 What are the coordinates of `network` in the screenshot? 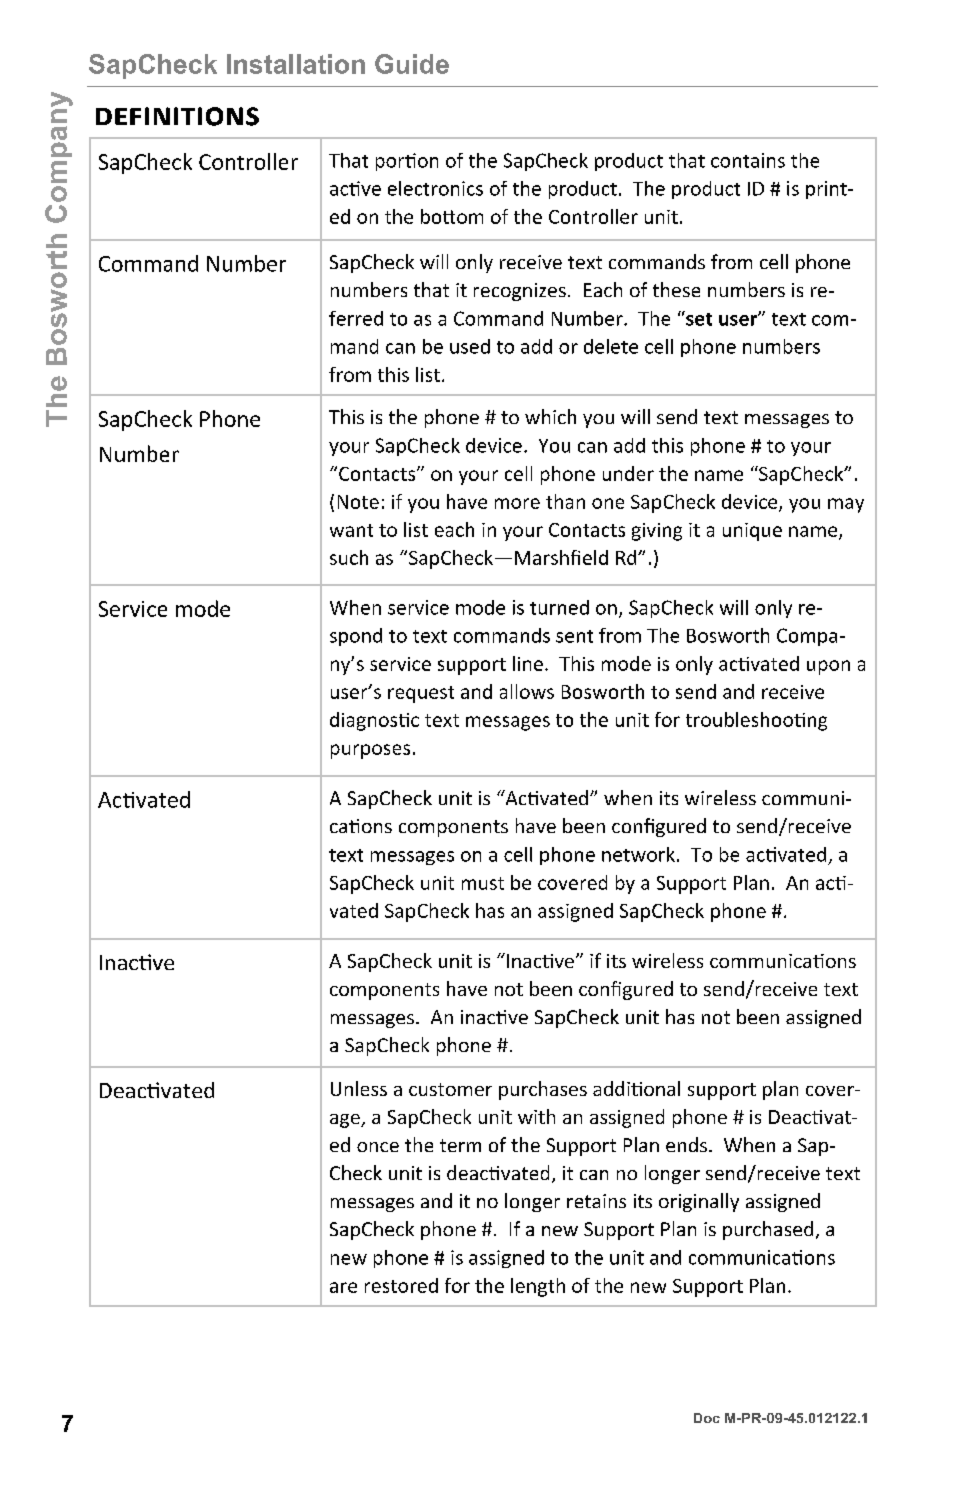 It's located at (638, 854).
